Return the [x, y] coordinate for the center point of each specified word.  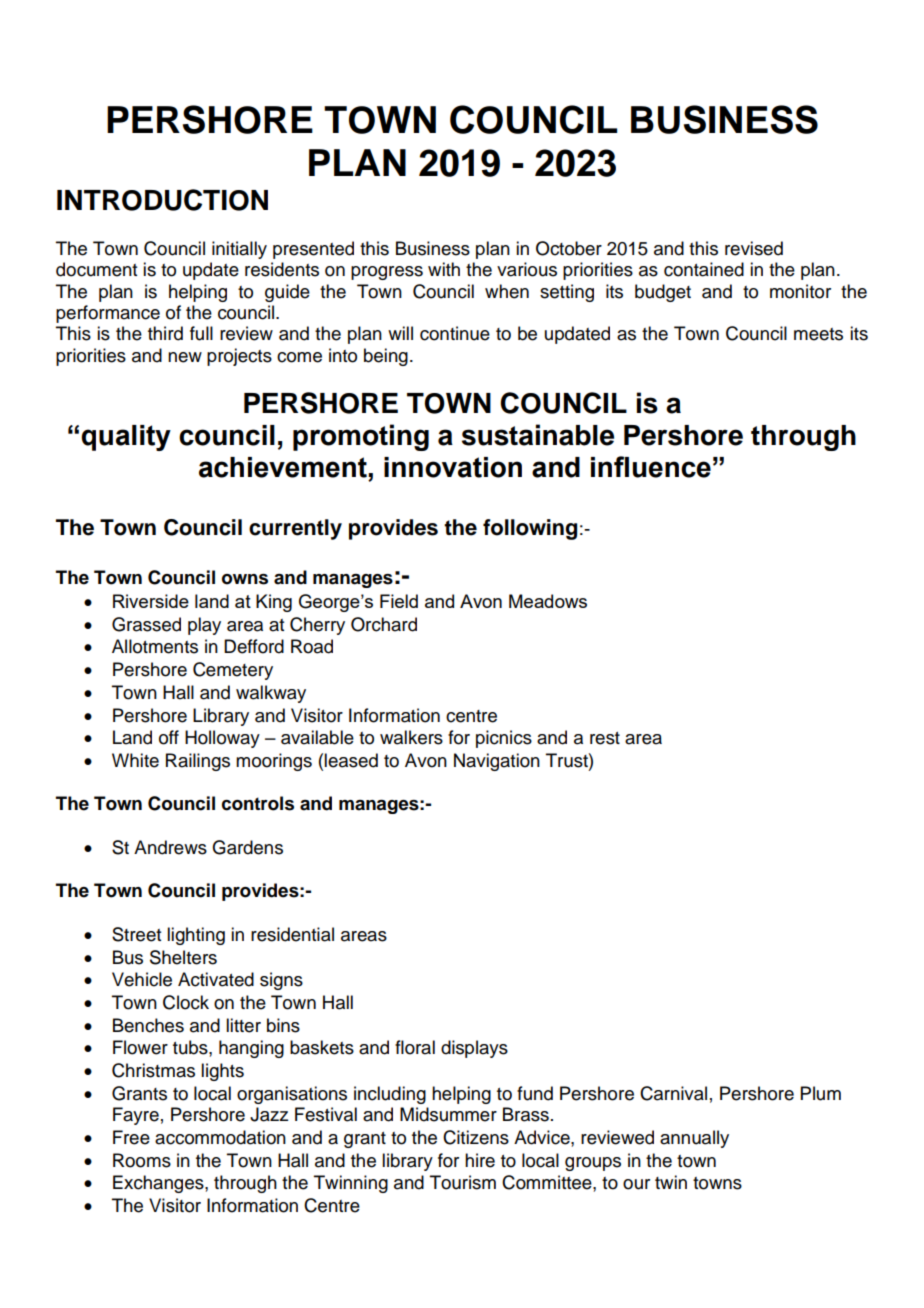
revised [754, 248]
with [444, 269]
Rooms [142, 1160]
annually [694, 1139]
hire [480, 1160]
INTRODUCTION [162, 200]
